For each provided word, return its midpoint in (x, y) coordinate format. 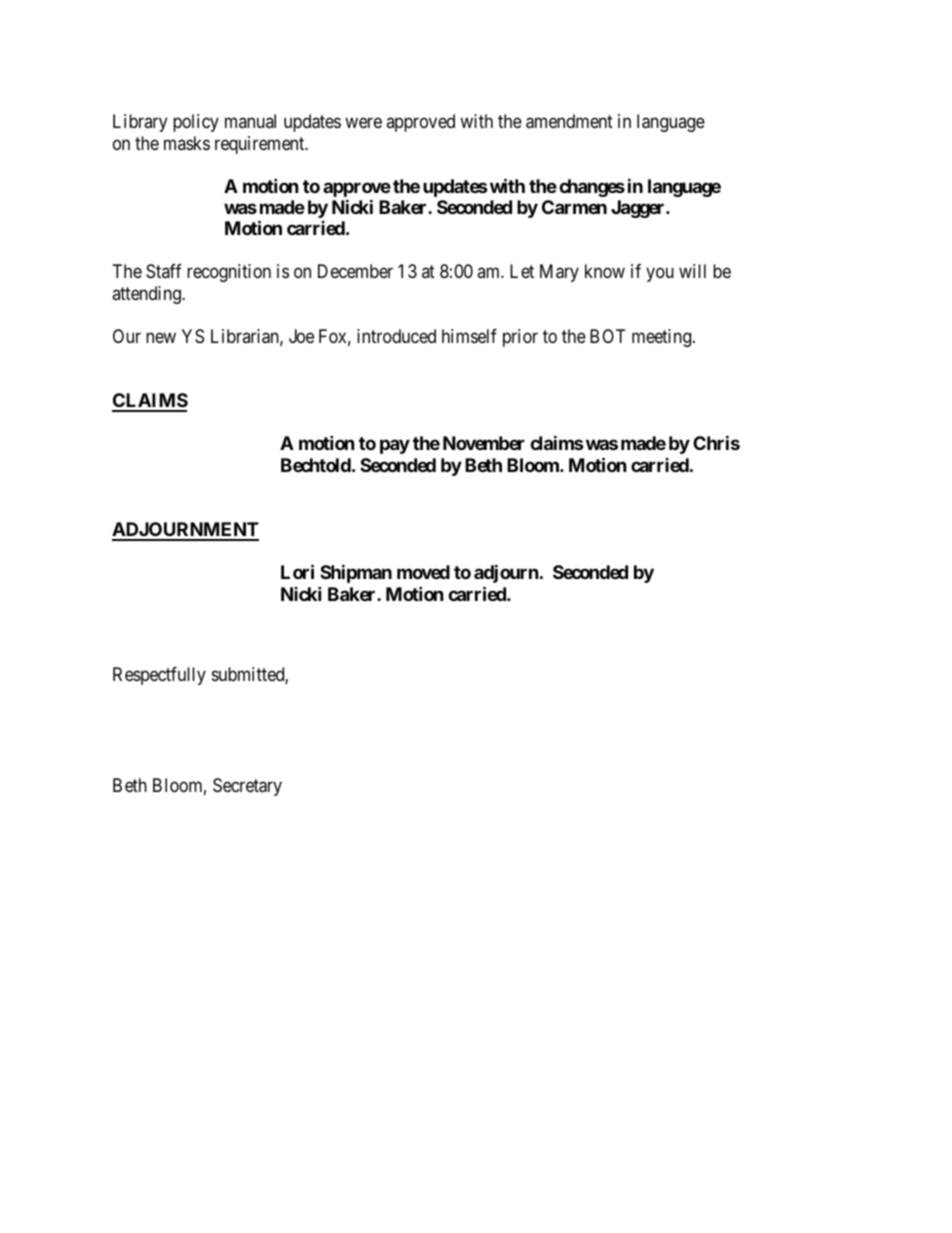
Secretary (247, 787)
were (363, 122)
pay (395, 447)
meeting (663, 338)
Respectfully (159, 676)
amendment (569, 121)
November (484, 443)
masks (187, 143)
